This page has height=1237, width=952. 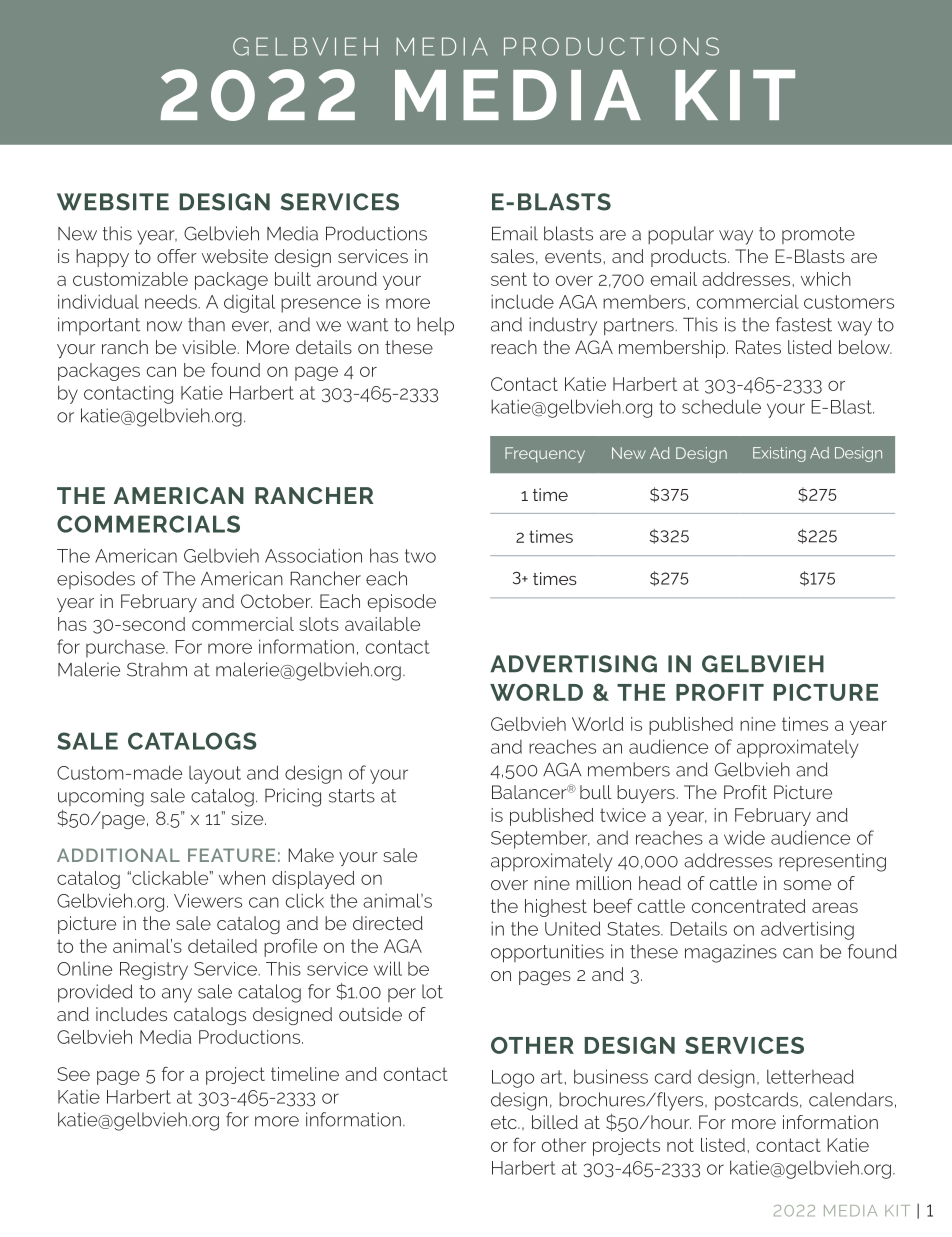 I want to click on See, so click(x=73, y=1074).
